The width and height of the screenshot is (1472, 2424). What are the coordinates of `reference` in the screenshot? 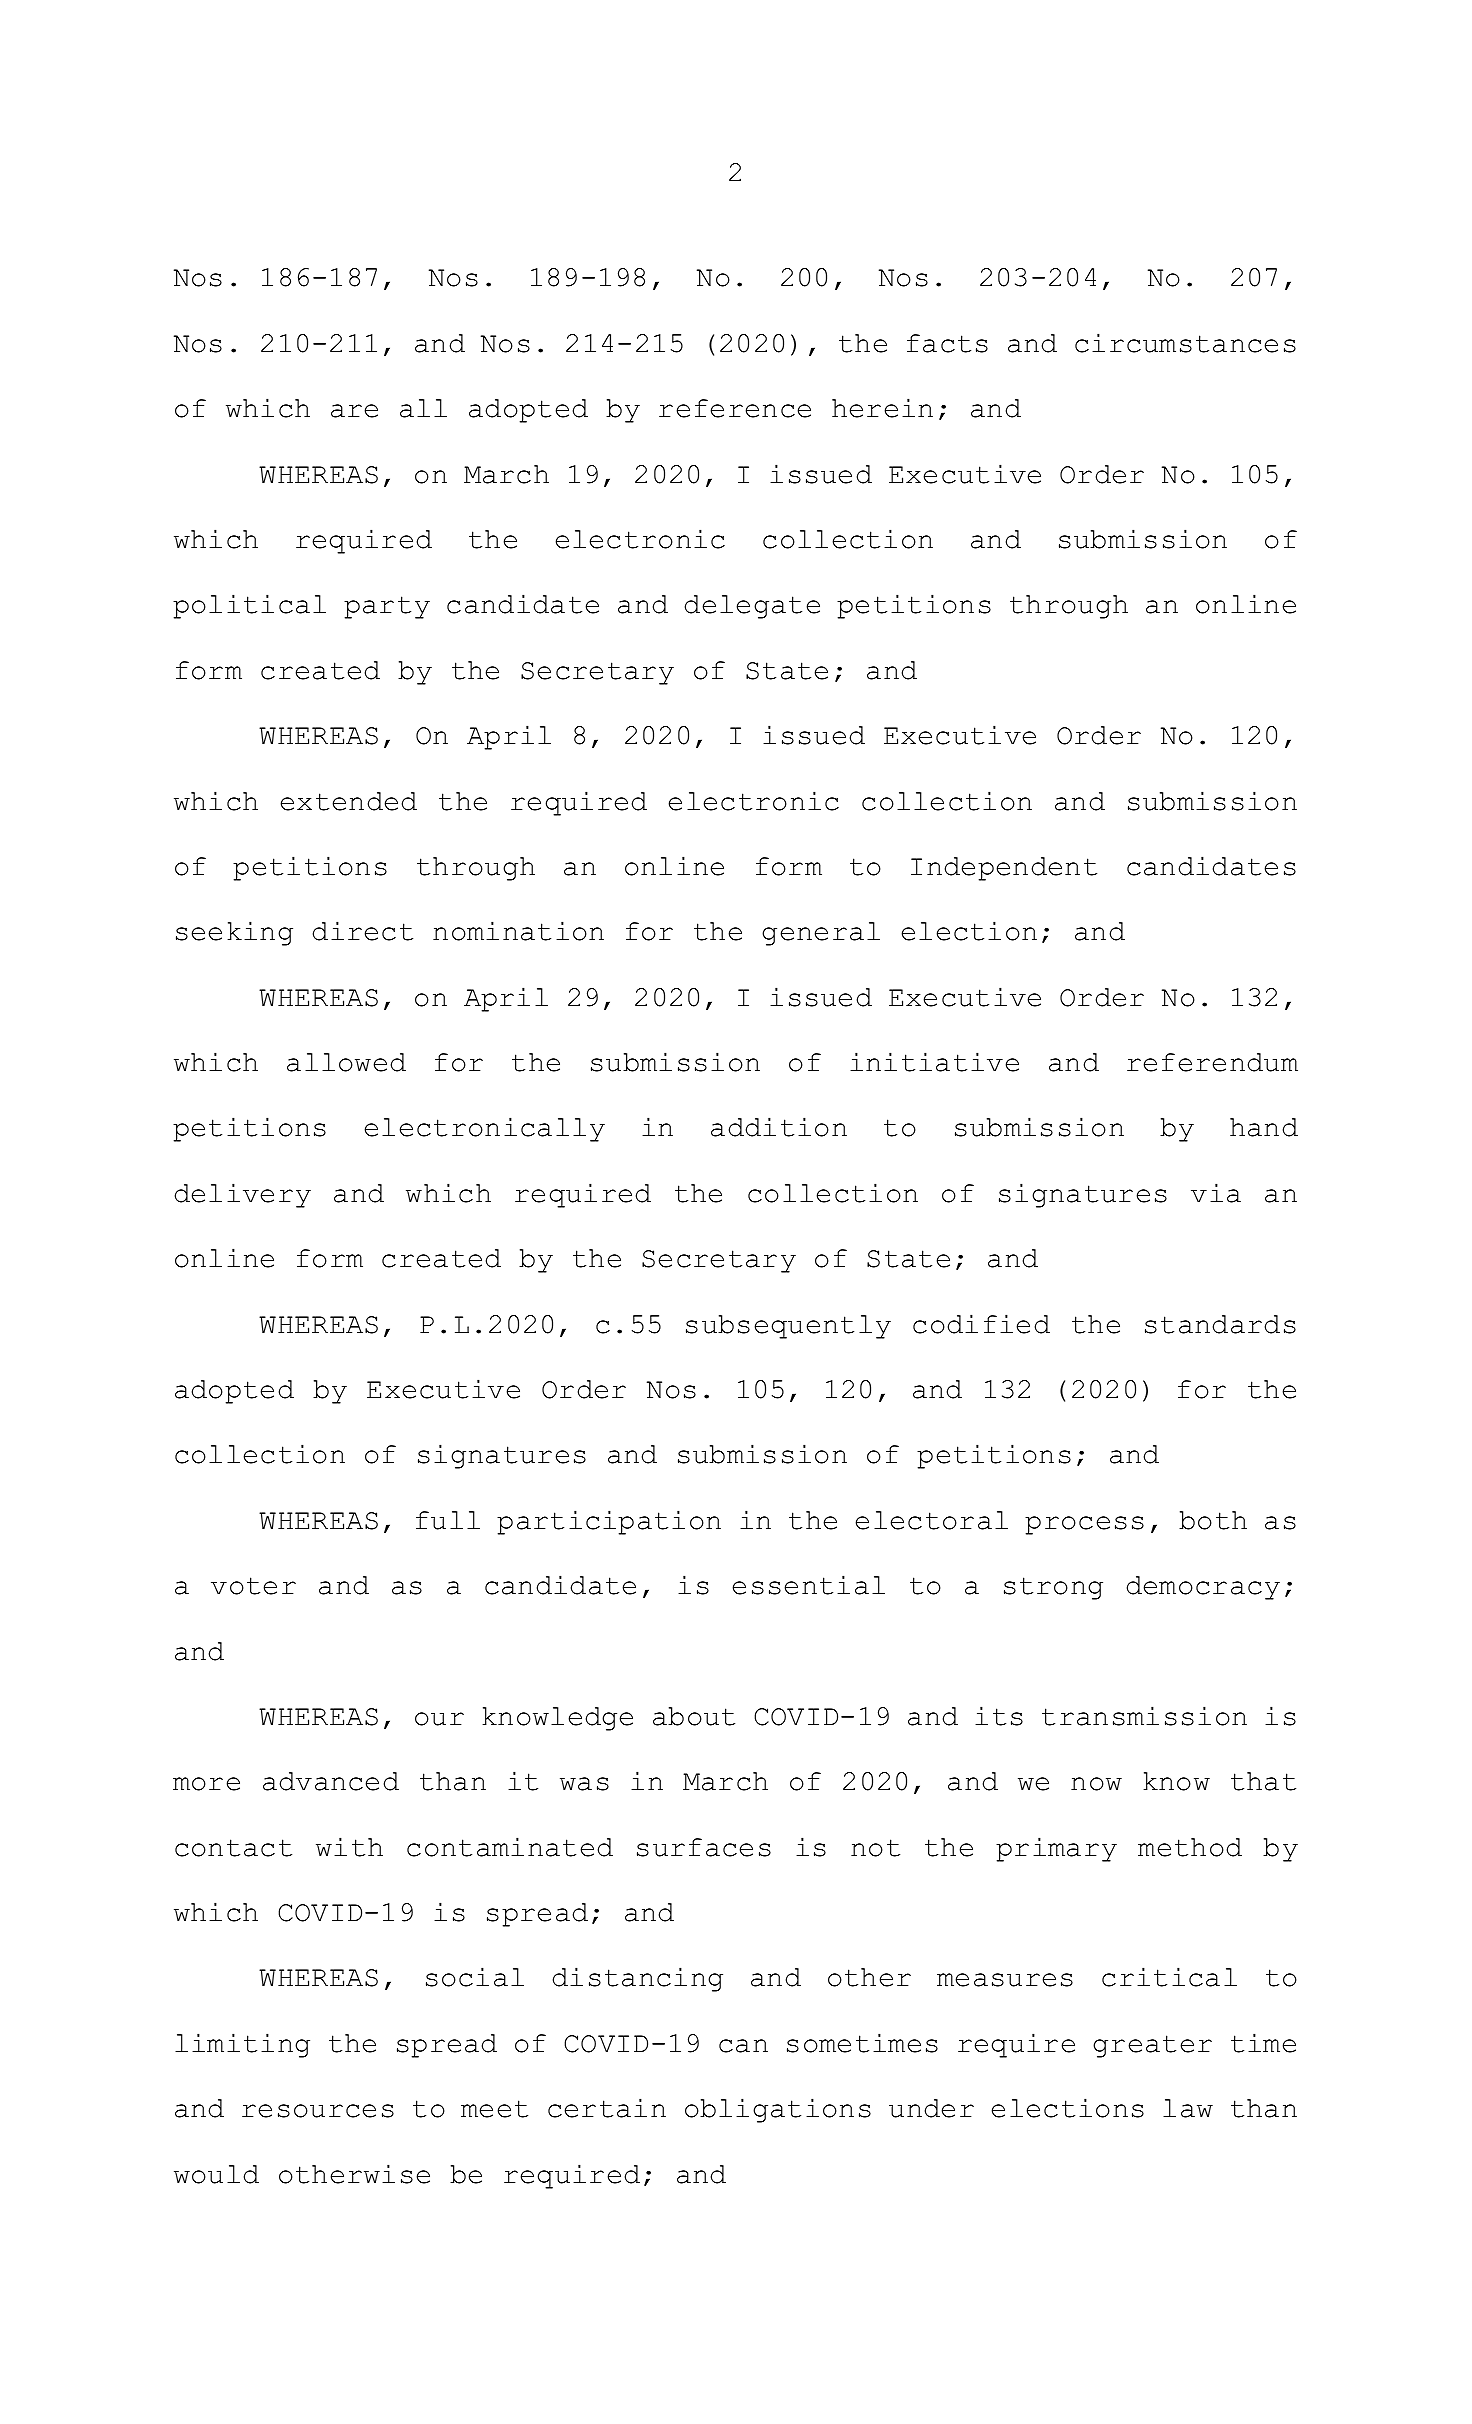 It's located at (735, 408).
